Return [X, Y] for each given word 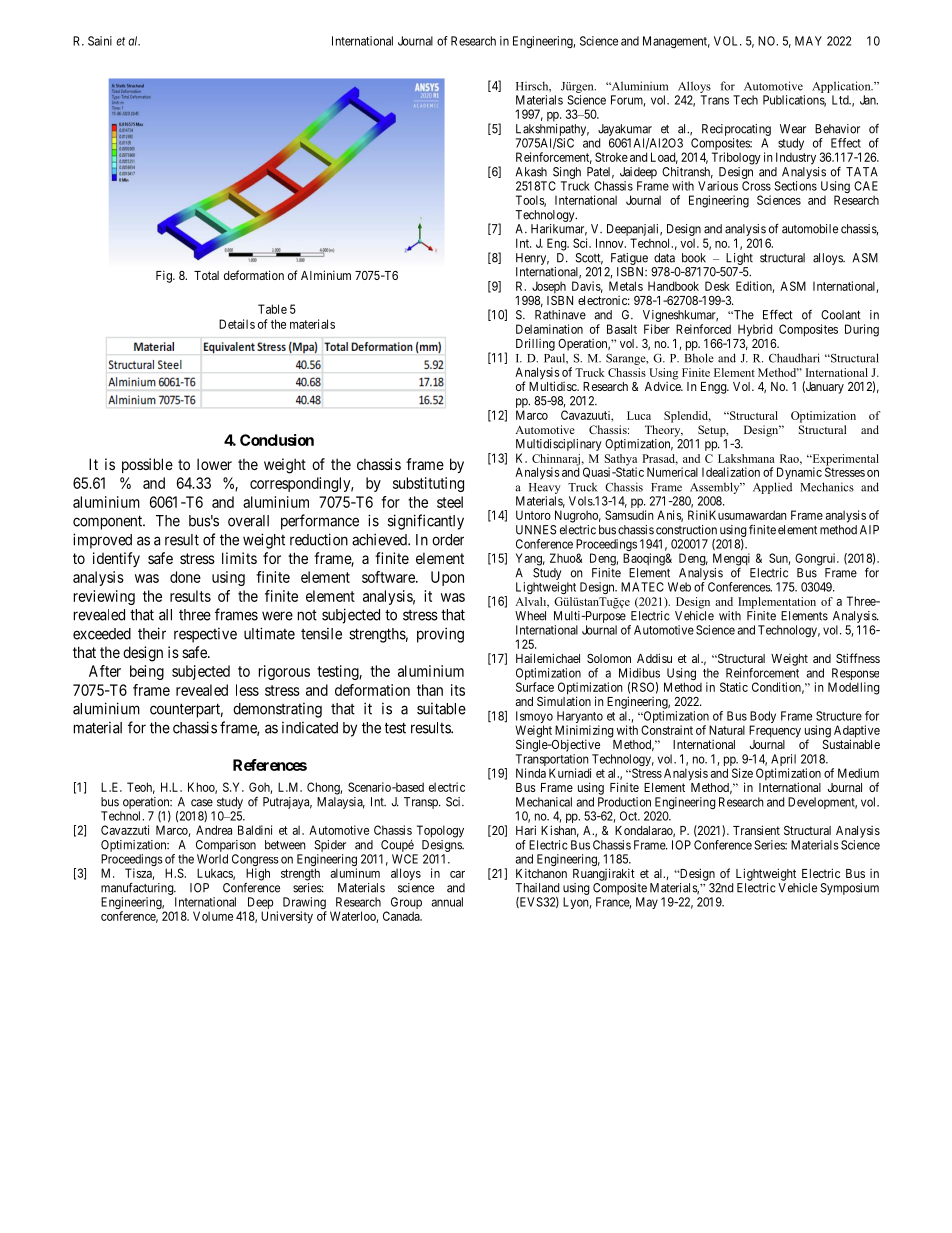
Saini [100, 41]
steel [450, 502]
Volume [213, 916]
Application [842, 87]
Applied [772, 488]
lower [214, 464]
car [457, 874]
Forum [628, 101]
